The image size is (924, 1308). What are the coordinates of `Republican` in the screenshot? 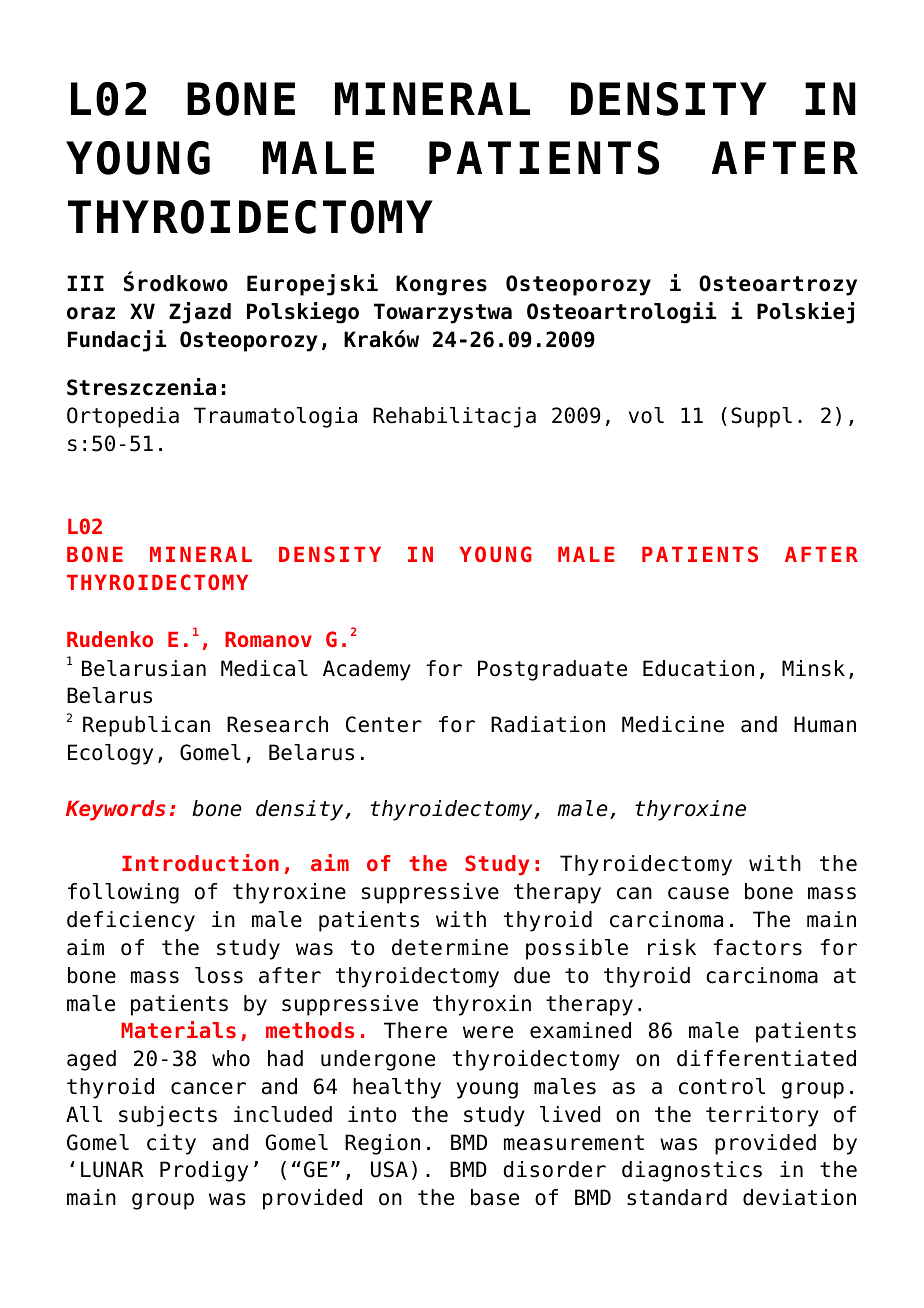 It's located at (146, 726).
